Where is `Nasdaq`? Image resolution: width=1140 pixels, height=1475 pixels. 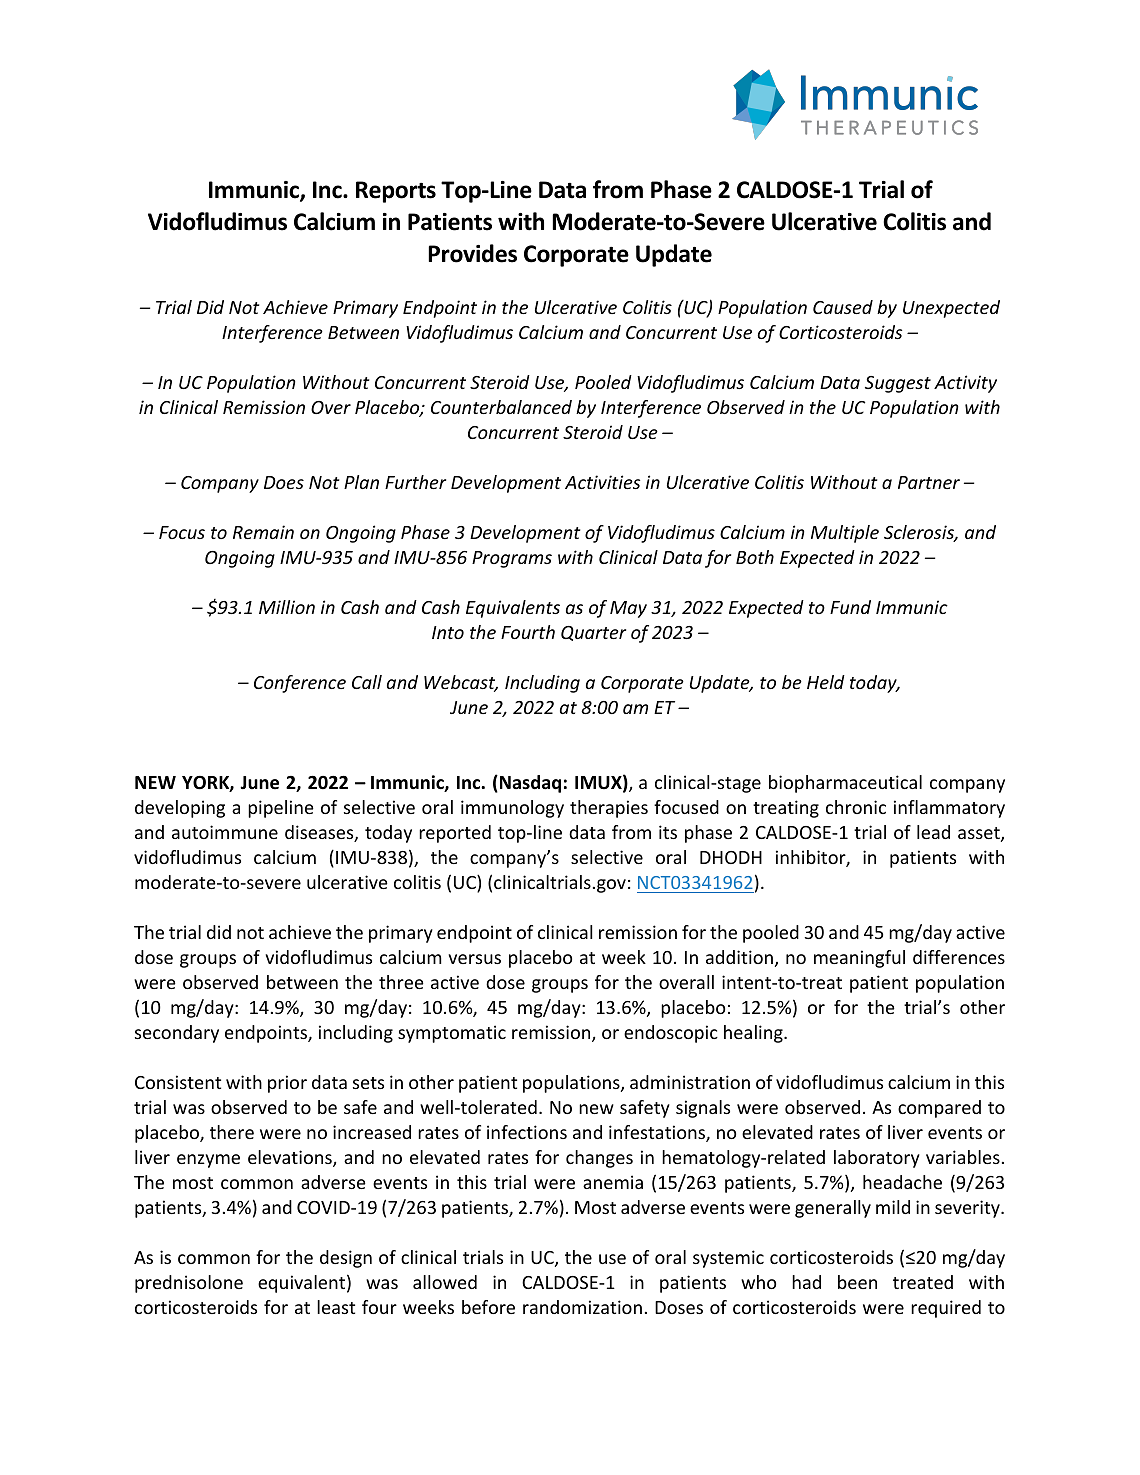 Nasdaq is located at coordinates (529, 784).
